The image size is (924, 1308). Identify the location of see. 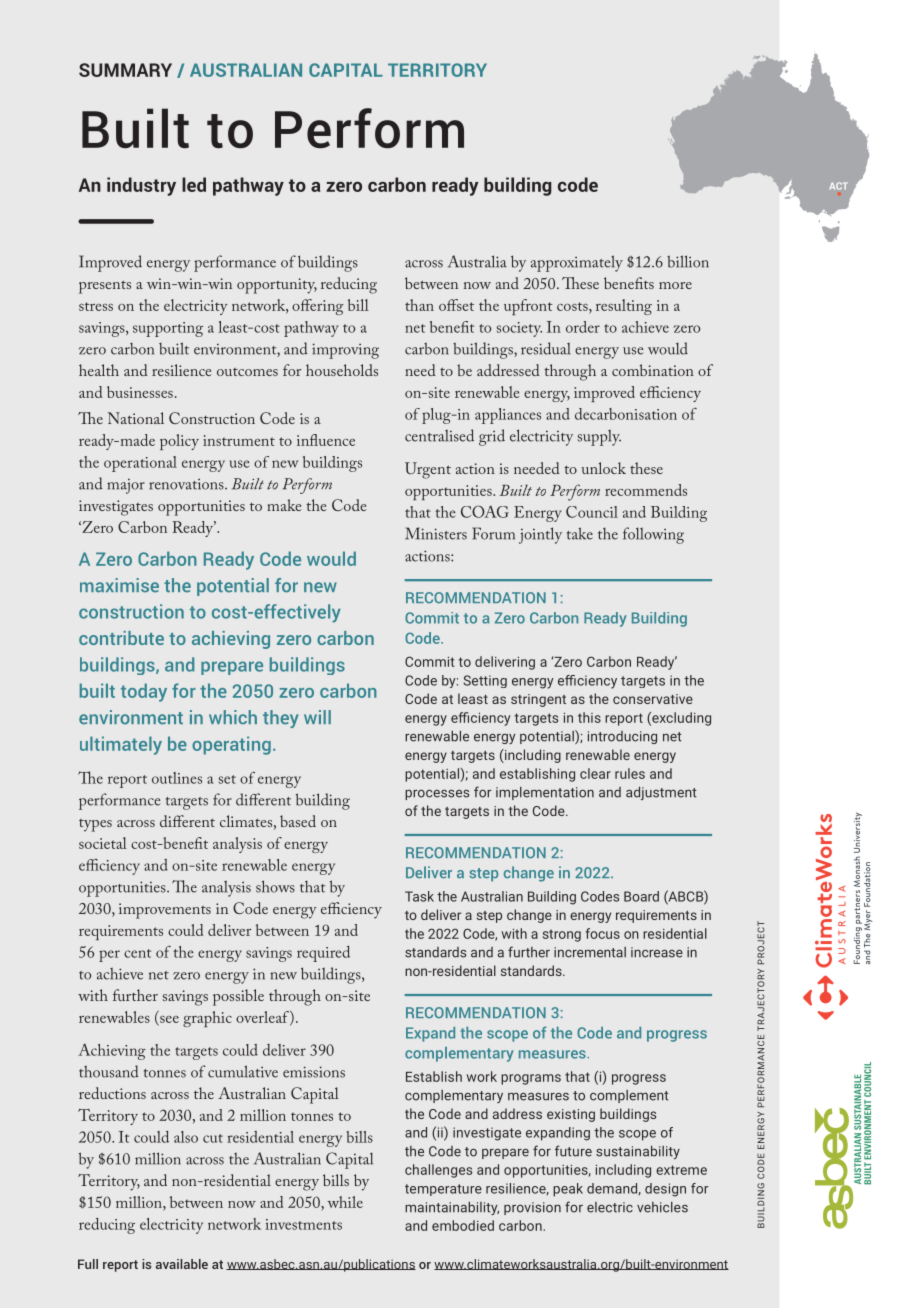
(168, 1020).
